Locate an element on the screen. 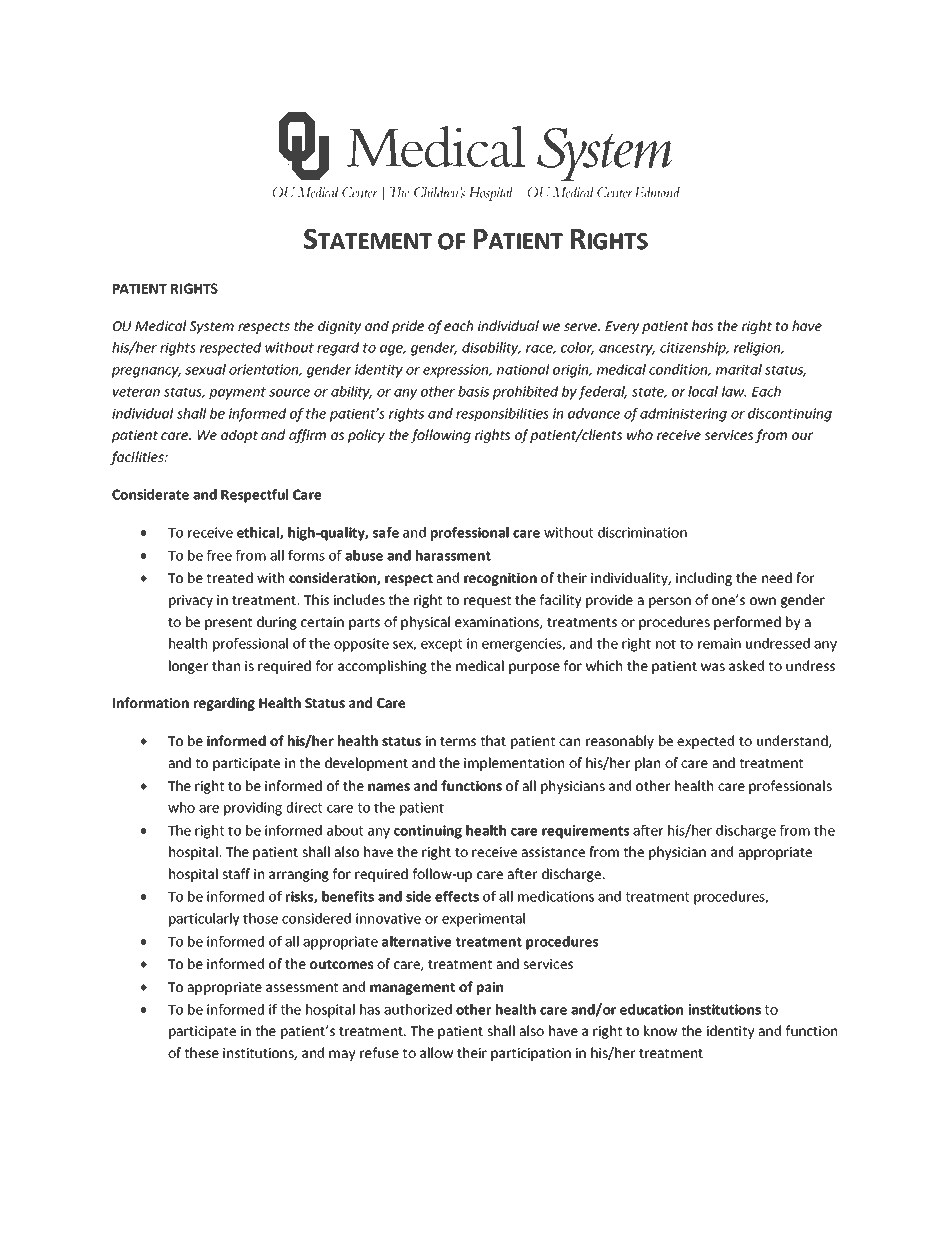  recognition is located at coordinates (500, 579).
